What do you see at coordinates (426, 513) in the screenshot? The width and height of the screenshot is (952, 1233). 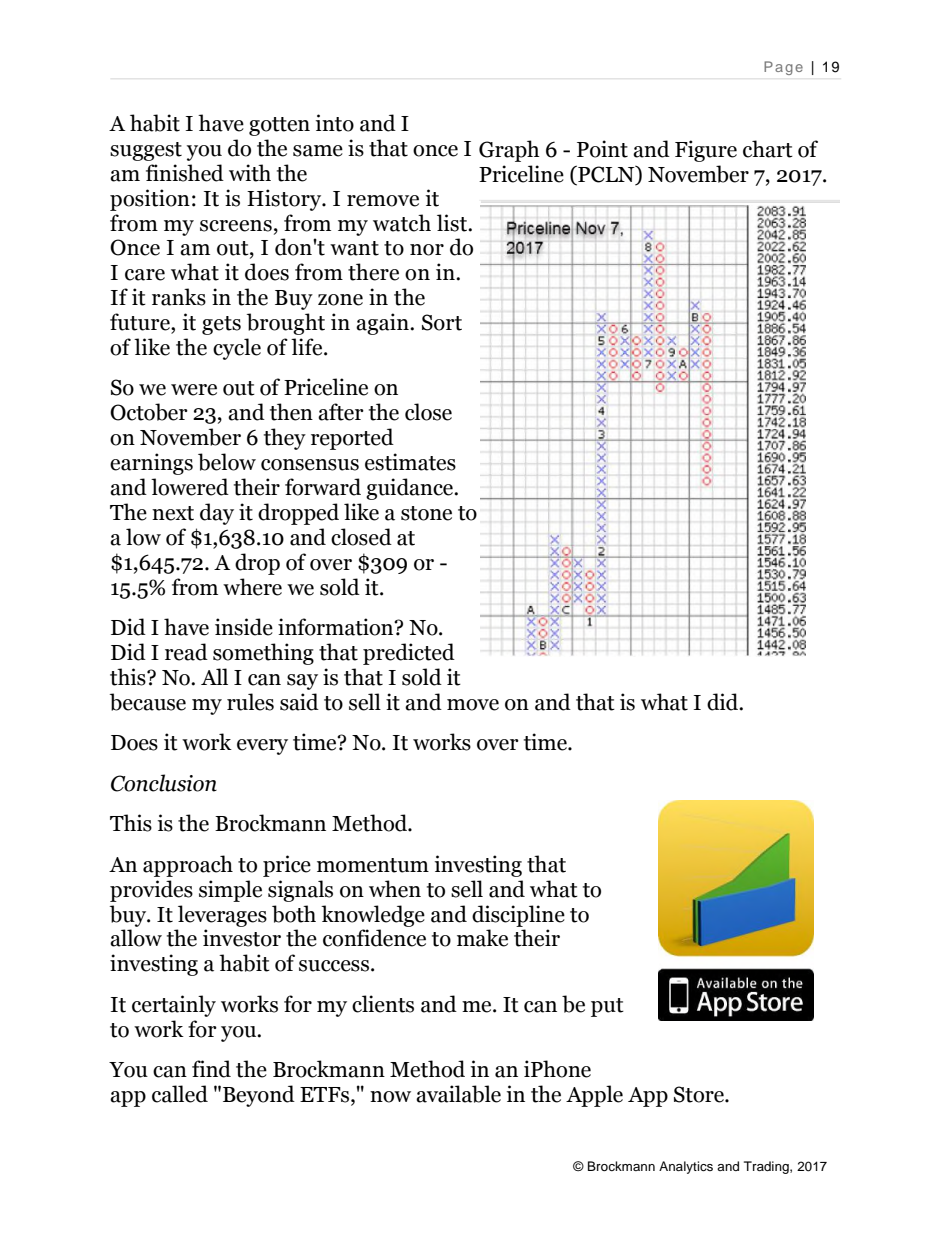 I see `stone` at bounding box center [426, 513].
